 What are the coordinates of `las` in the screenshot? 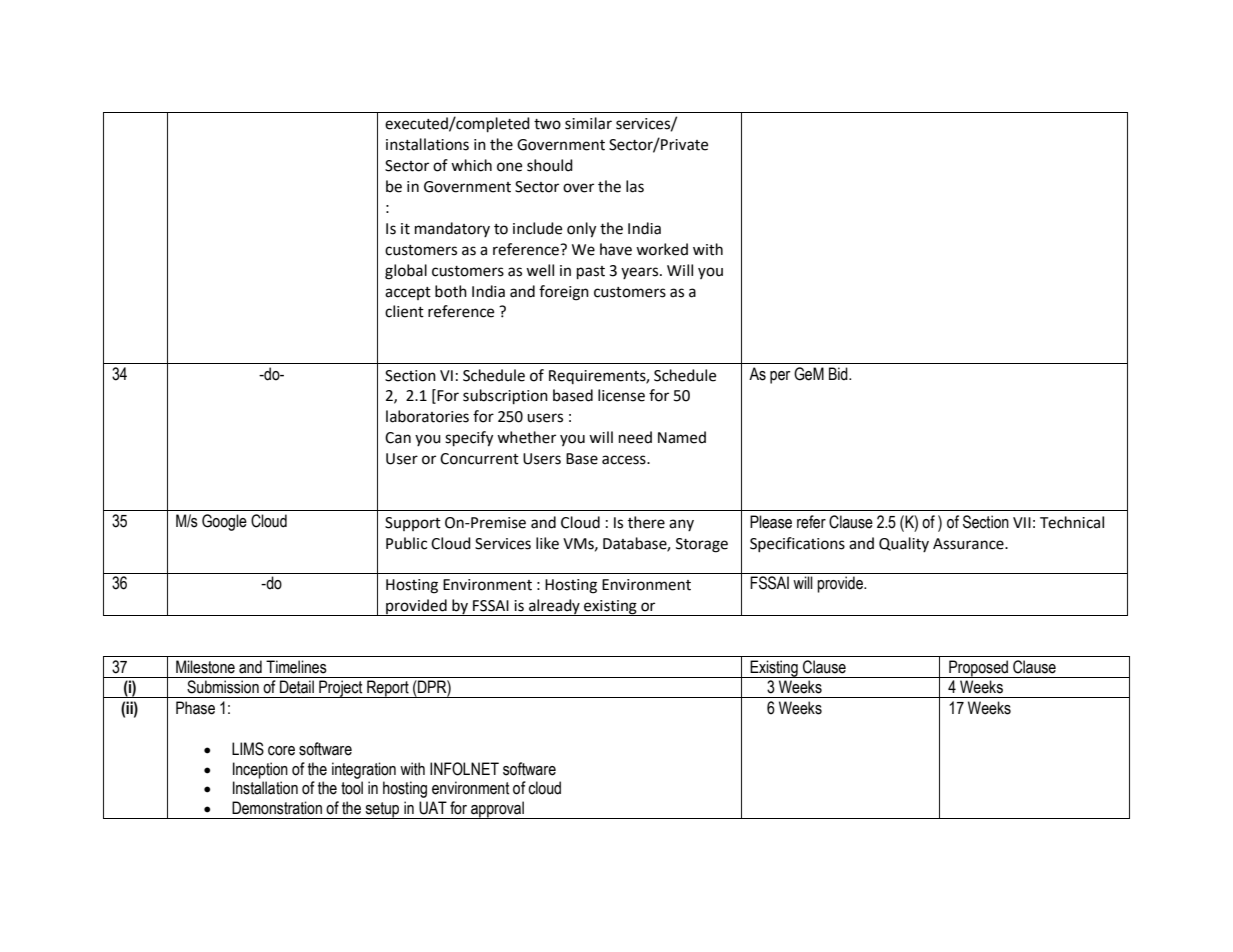 It's located at (635, 186).
